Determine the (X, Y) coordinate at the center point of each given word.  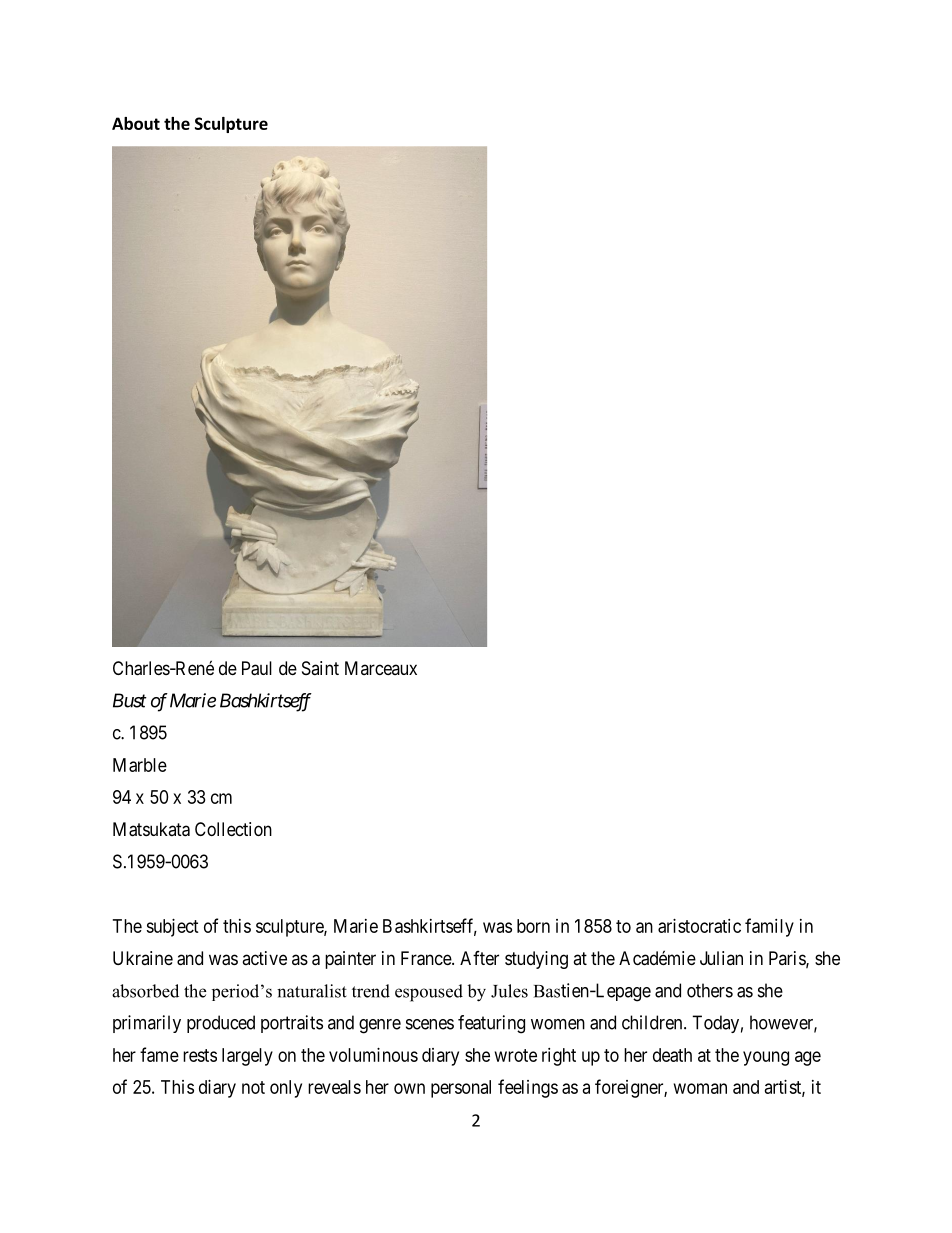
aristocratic (699, 926)
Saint (320, 668)
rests (200, 1055)
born (533, 926)
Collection (233, 829)
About (136, 123)
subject (172, 928)
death (672, 1055)
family (769, 927)
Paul (257, 668)
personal (461, 1089)
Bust (130, 700)
